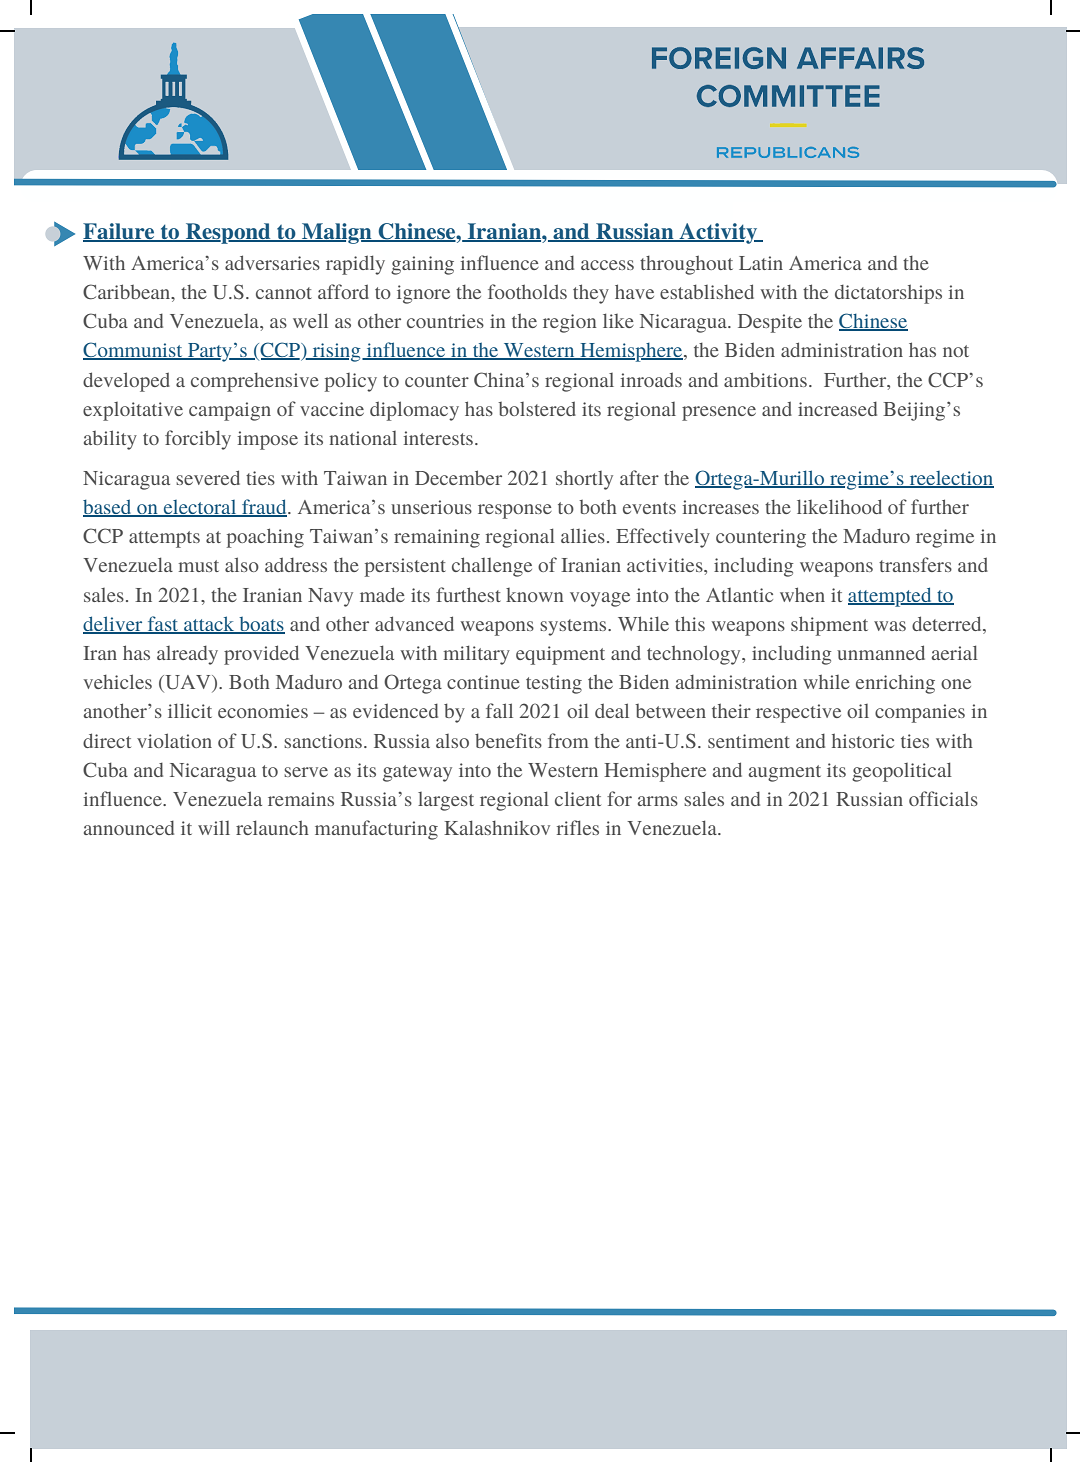 The width and height of the screenshot is (1080, 1462). What do you see at coordinates (837, 408) in the screenshot?
I see `increased` at bounding box center [837, 408].
